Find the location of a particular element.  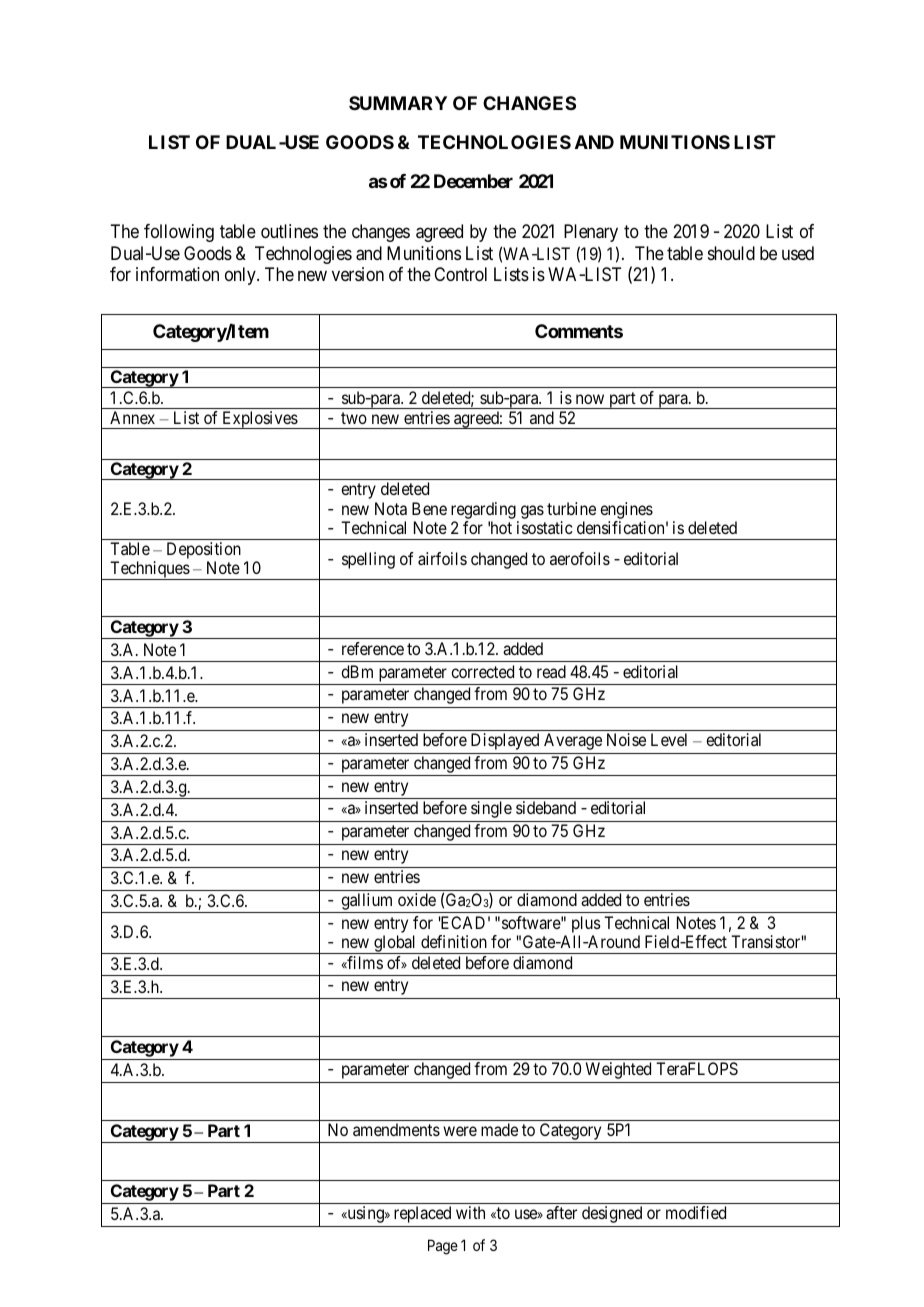

two is located at coordinates (354, 418).
